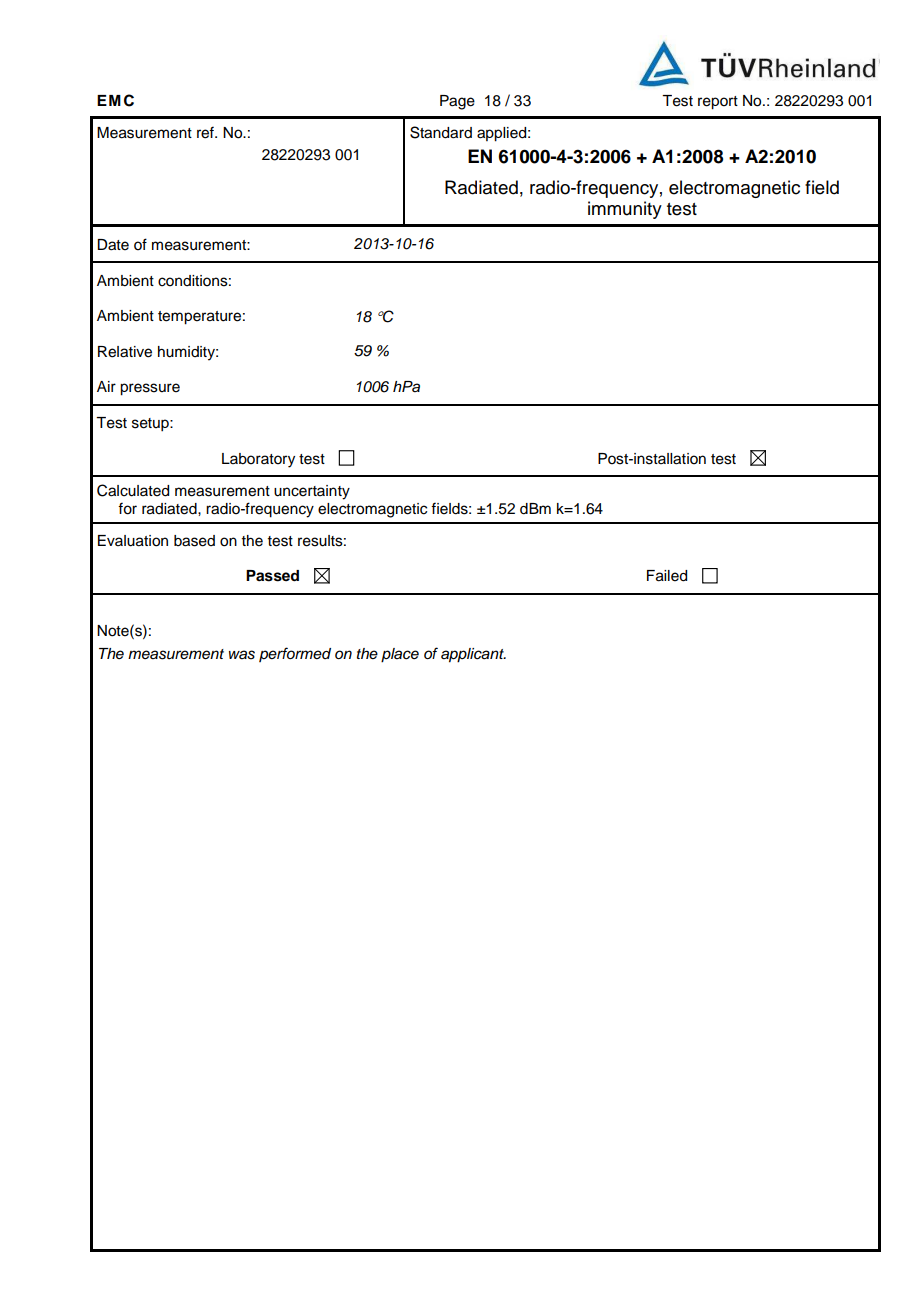  What do you see at coordinates (113, 245) in the screenshot?
I see `Date` at bounding box center [113, 245].
